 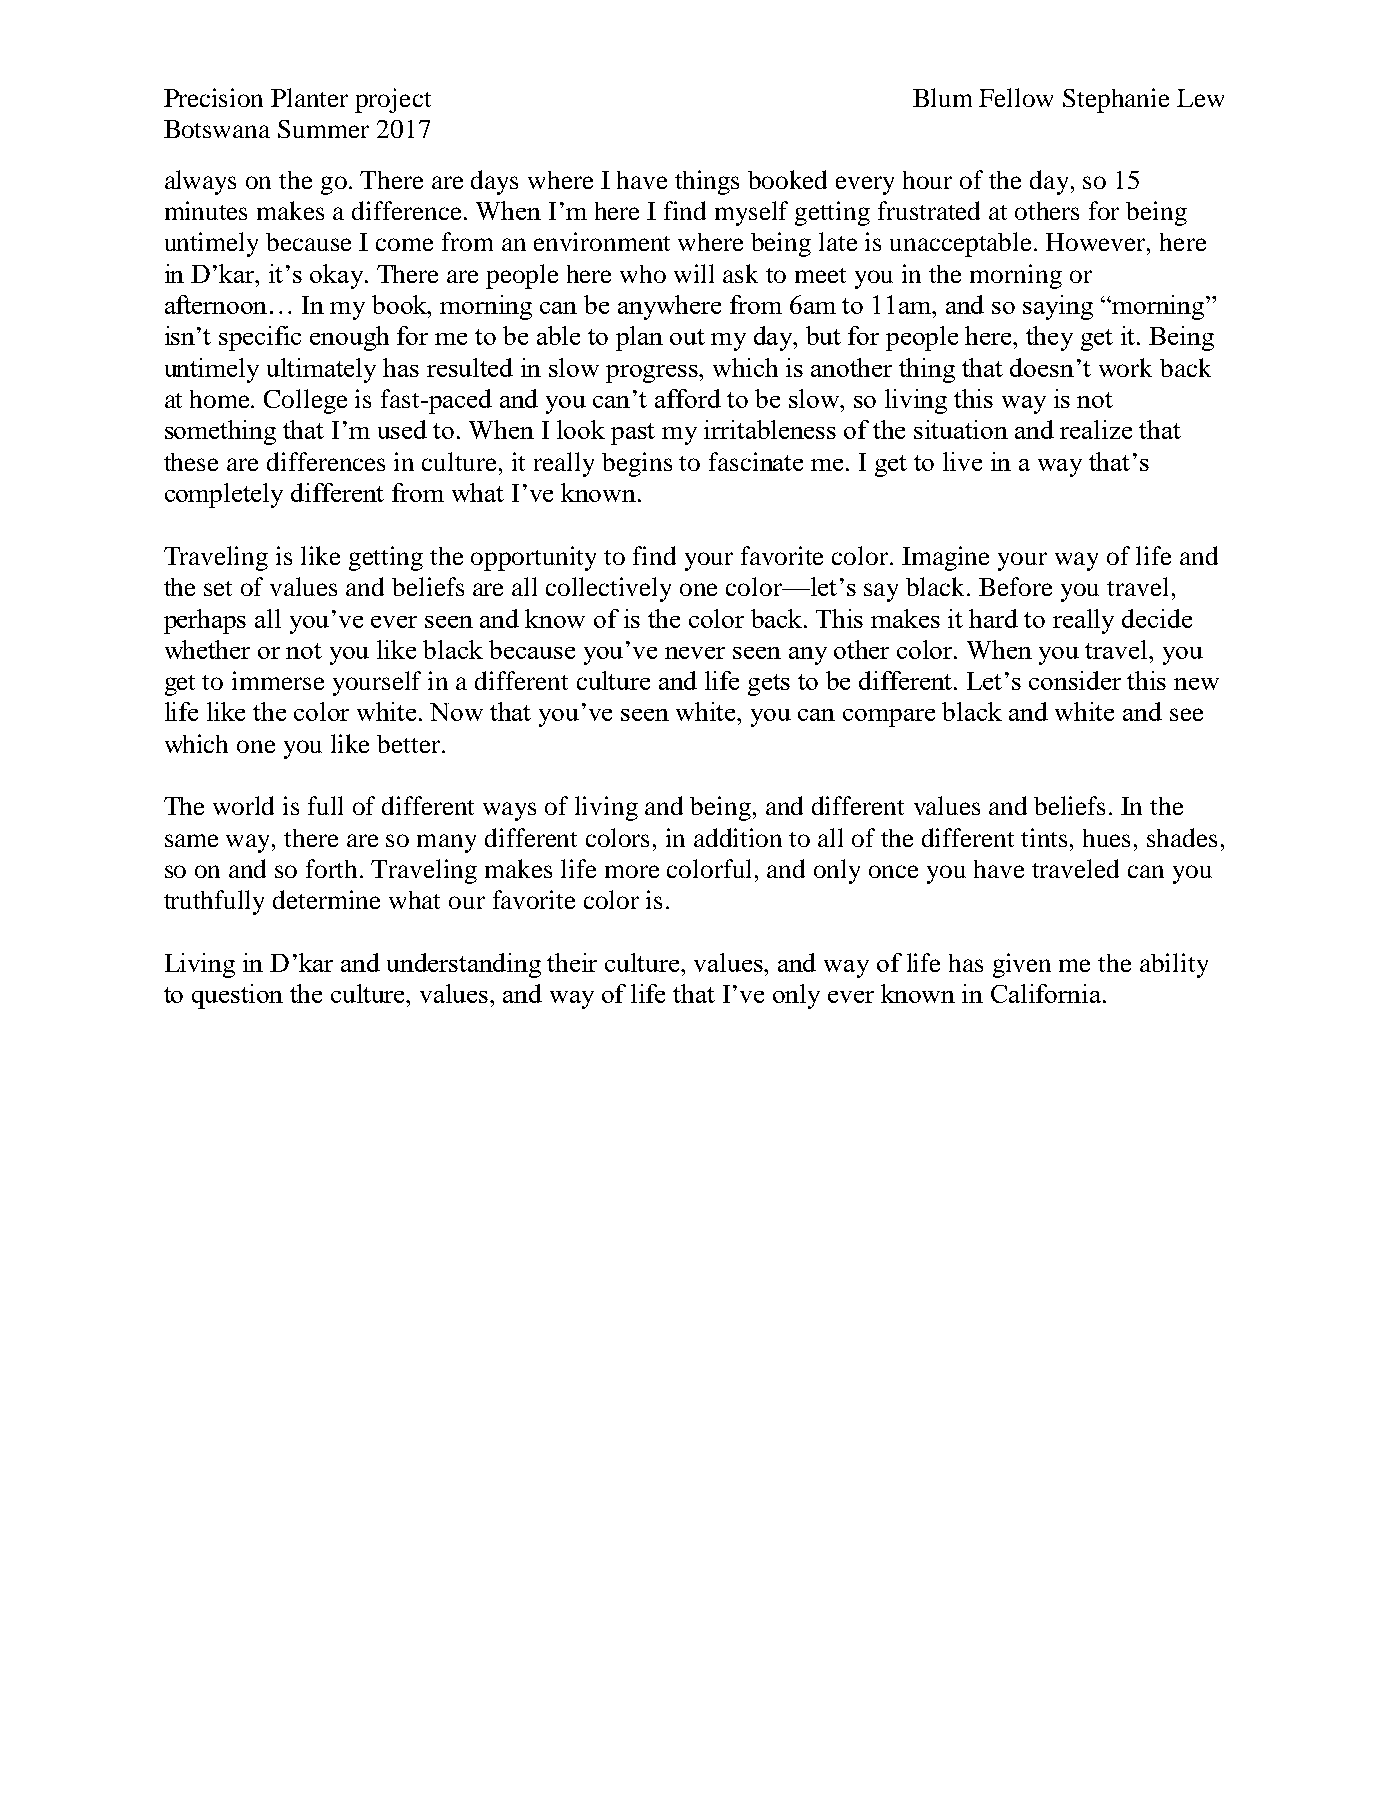 I want to click on Stephanie, so click(x=1116, y=100).
